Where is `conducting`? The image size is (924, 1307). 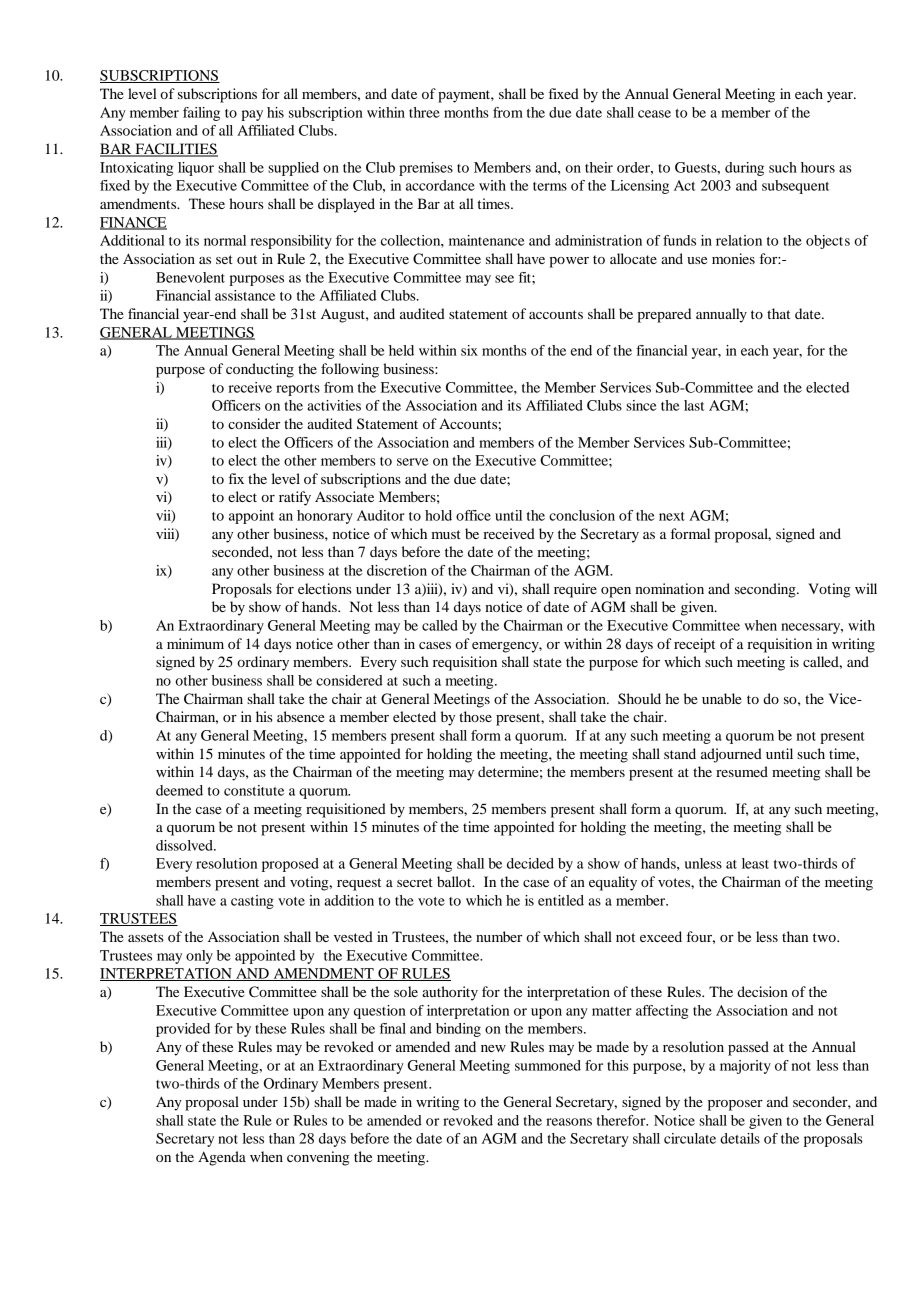
conducting is located at coordinates (260, 370).
